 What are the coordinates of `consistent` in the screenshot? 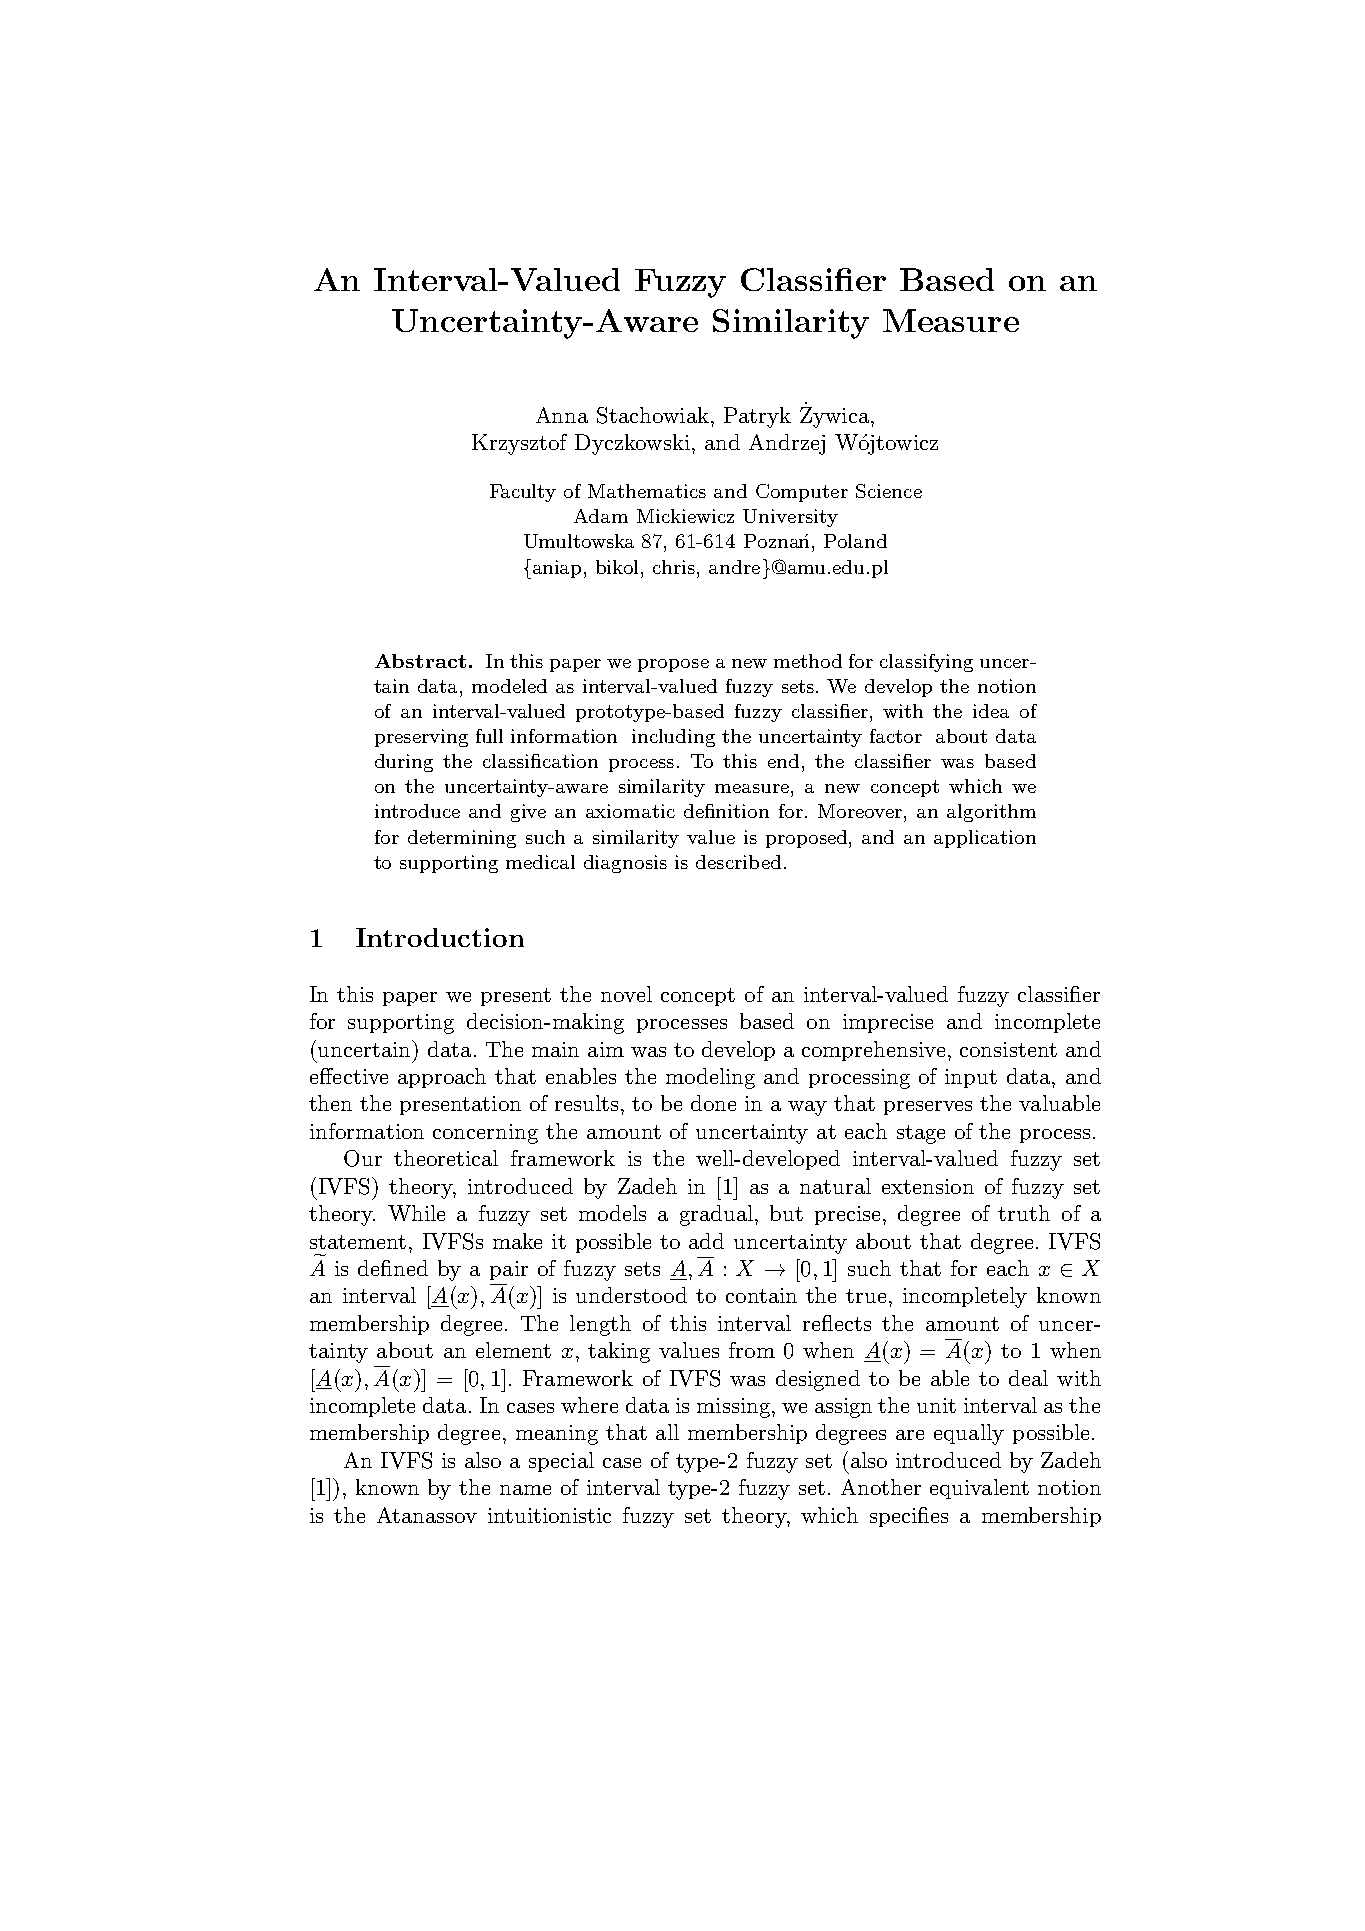 It's located at (1008, 1049).
